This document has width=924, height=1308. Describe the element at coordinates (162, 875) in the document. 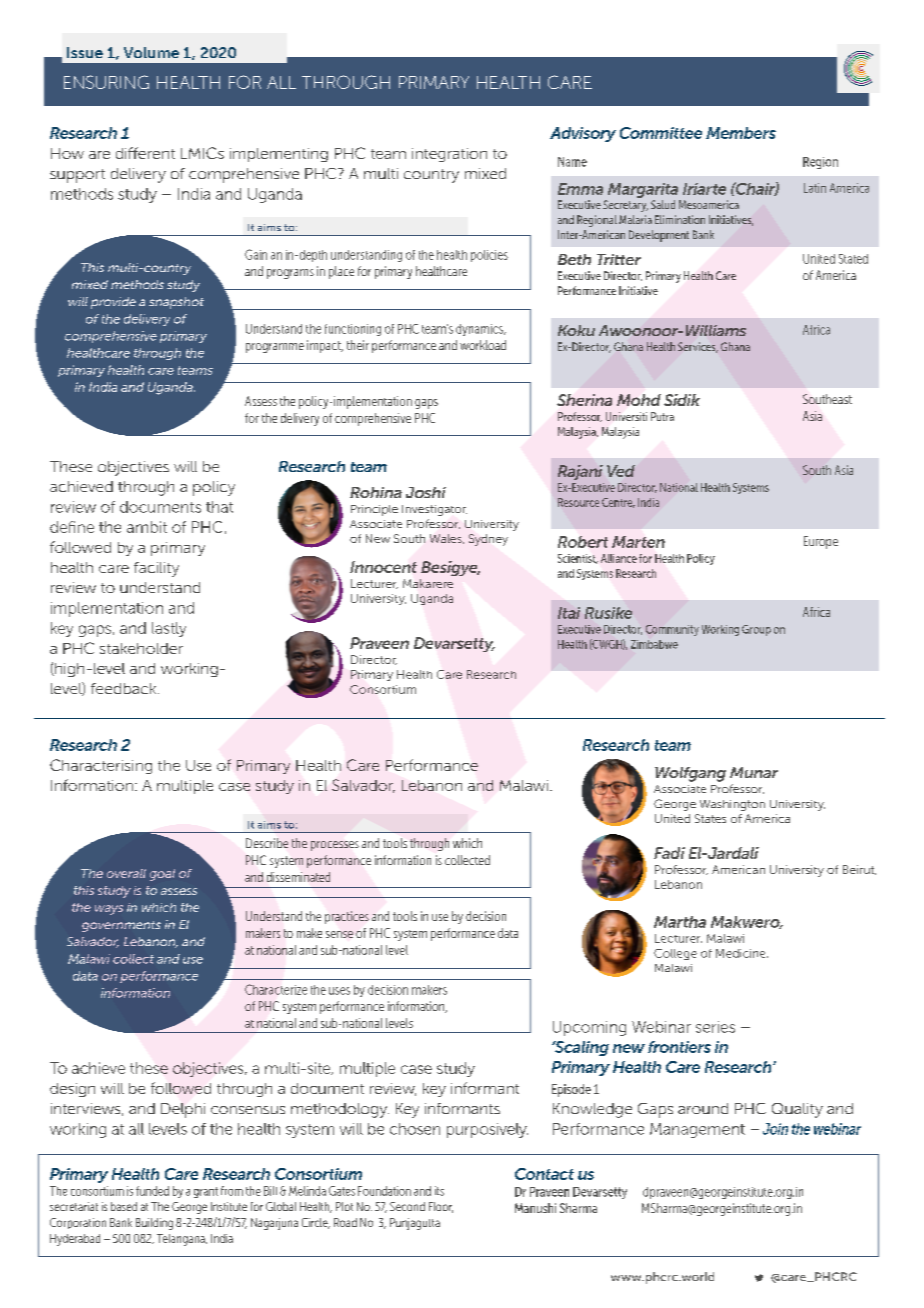

I see `goal` at that location.
